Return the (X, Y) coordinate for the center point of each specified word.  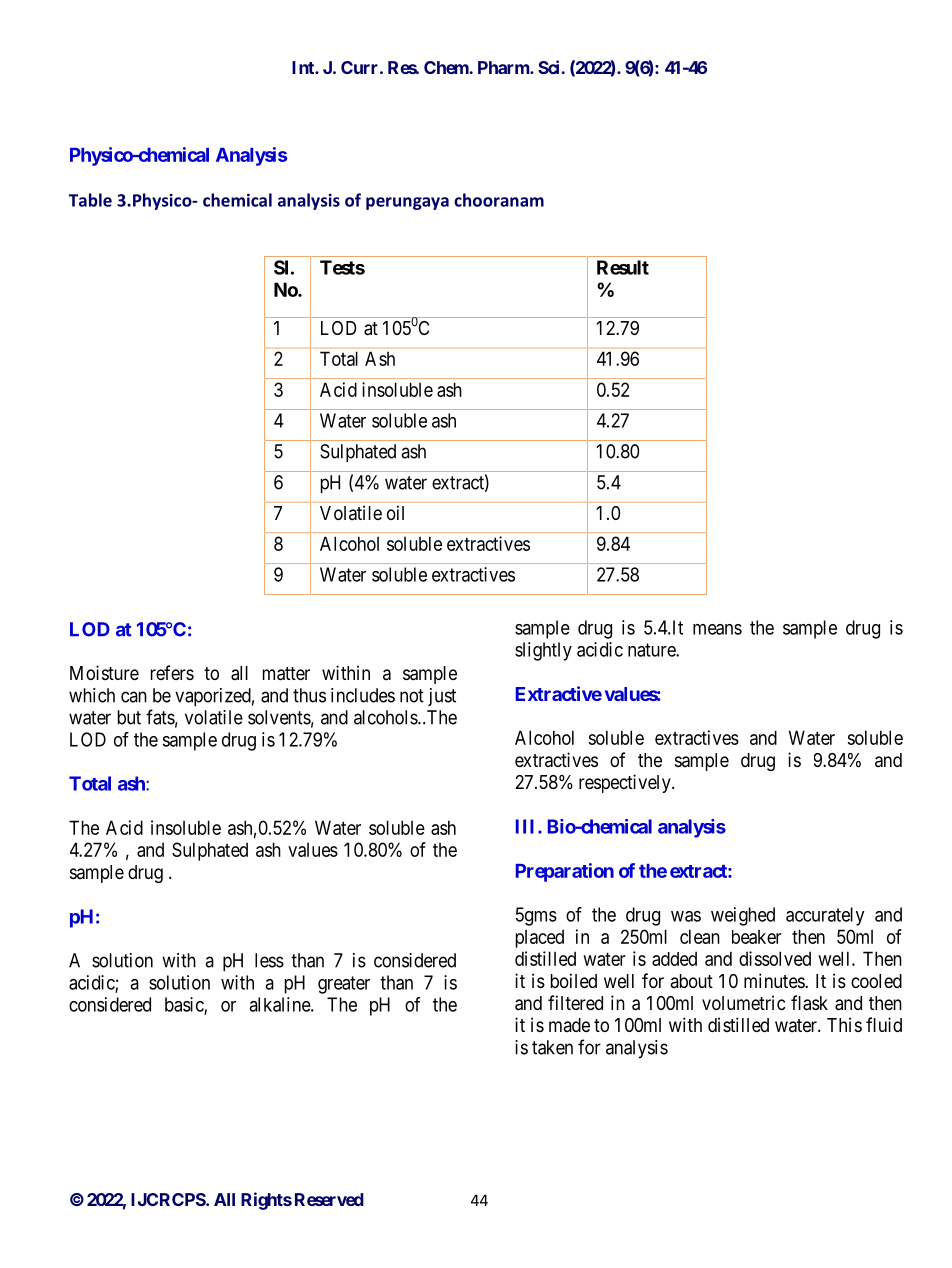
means (717, 629)
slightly (543, 651)
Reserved (329, 1199)
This (844, 1024)
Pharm (504, 67)
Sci (548, 67)
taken (552, 1047)
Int (304, 67)
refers (172, 672)
